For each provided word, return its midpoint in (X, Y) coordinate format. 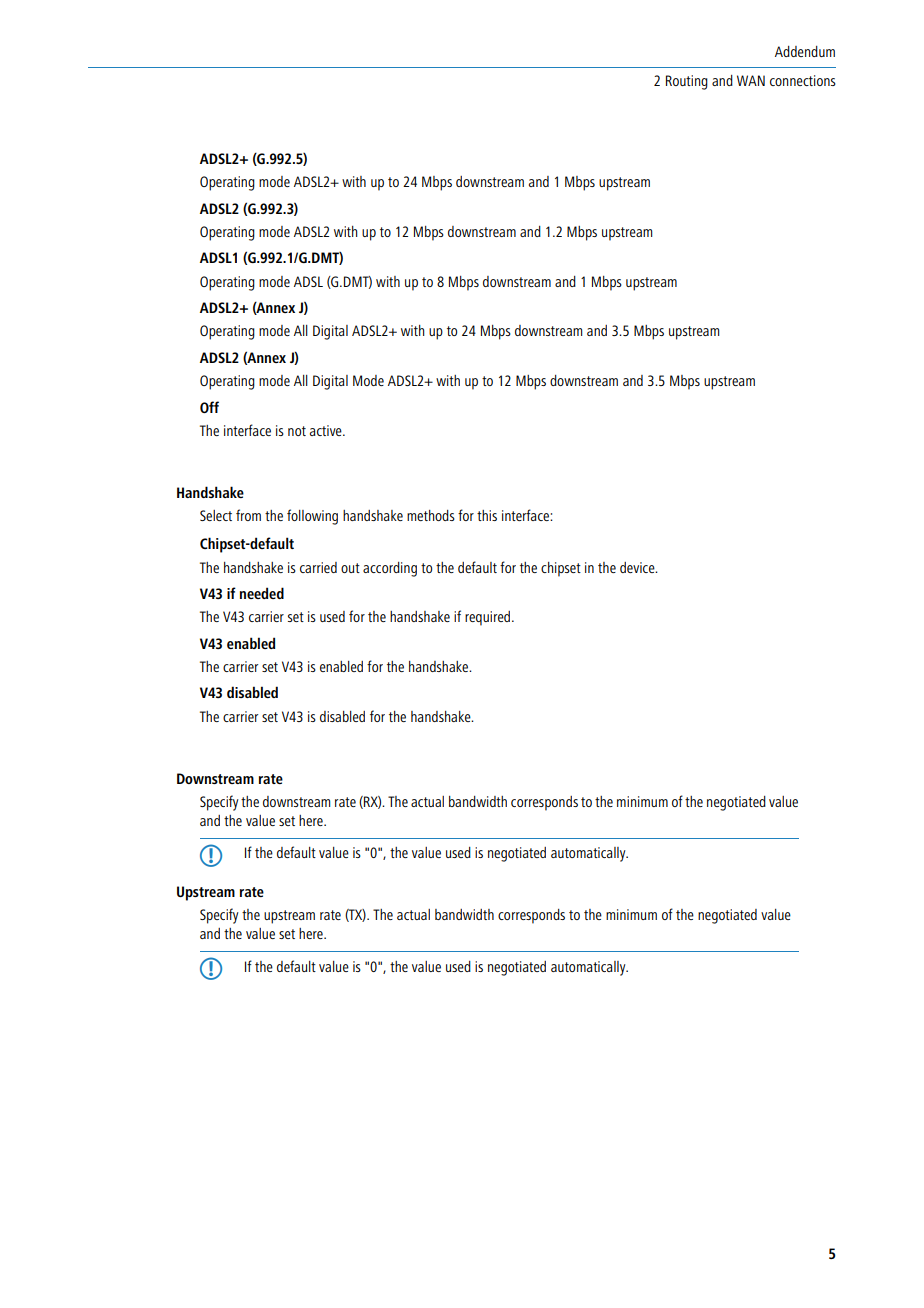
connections (803, 80)
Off (209, 407)
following (312, 517)
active (327, 430)
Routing (687, 82)
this (487, 515)
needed (262, 593)
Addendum (805, 51)
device (638, 567)
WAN (751, 80)
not (297, 431)
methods (431, 515)
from (248, 515)
